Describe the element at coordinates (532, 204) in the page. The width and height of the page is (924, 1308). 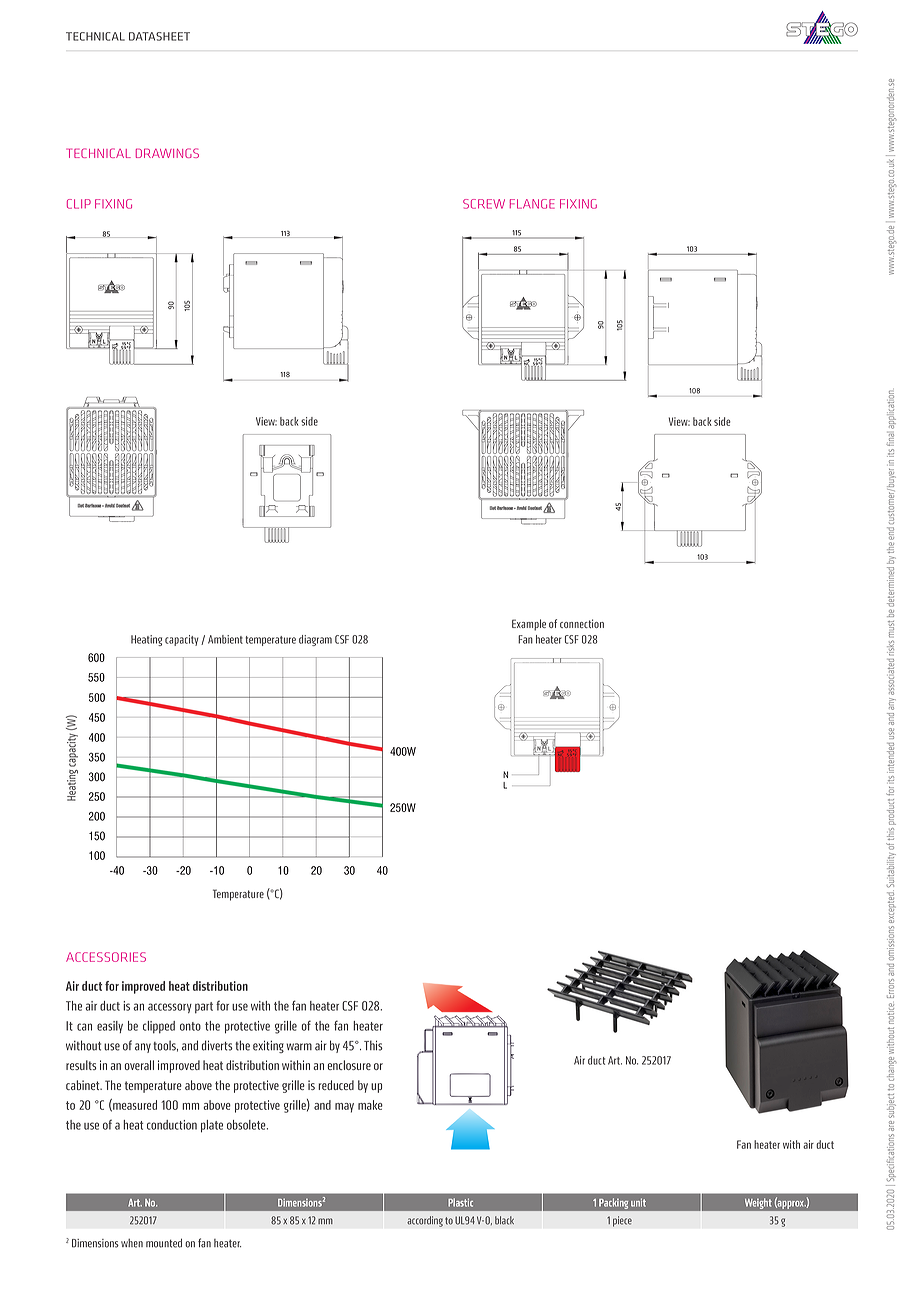
I see `FLANGE` at that location.
